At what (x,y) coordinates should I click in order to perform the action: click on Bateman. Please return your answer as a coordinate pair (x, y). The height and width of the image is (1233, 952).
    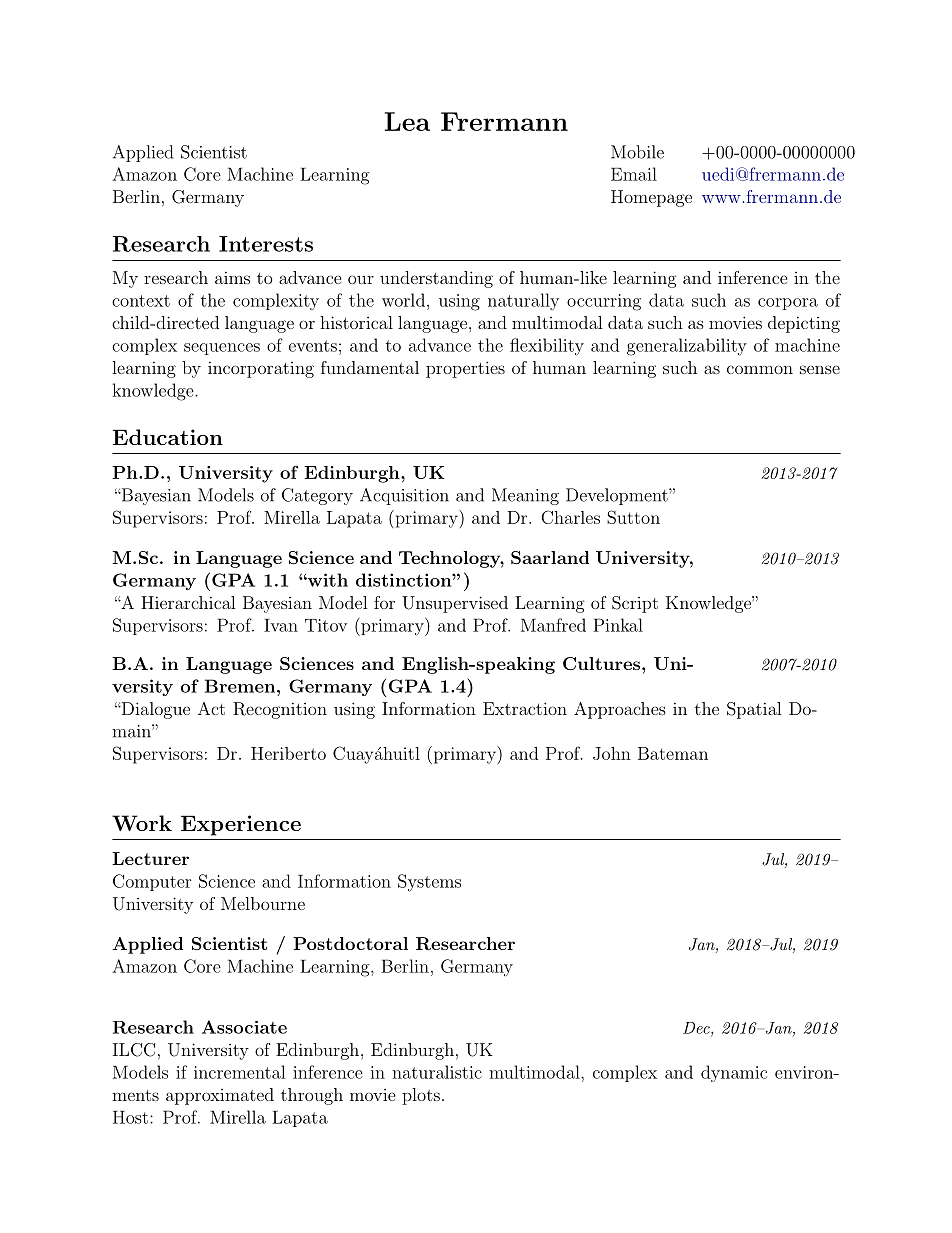
    Looking at the image, I should click on (673, 753).
